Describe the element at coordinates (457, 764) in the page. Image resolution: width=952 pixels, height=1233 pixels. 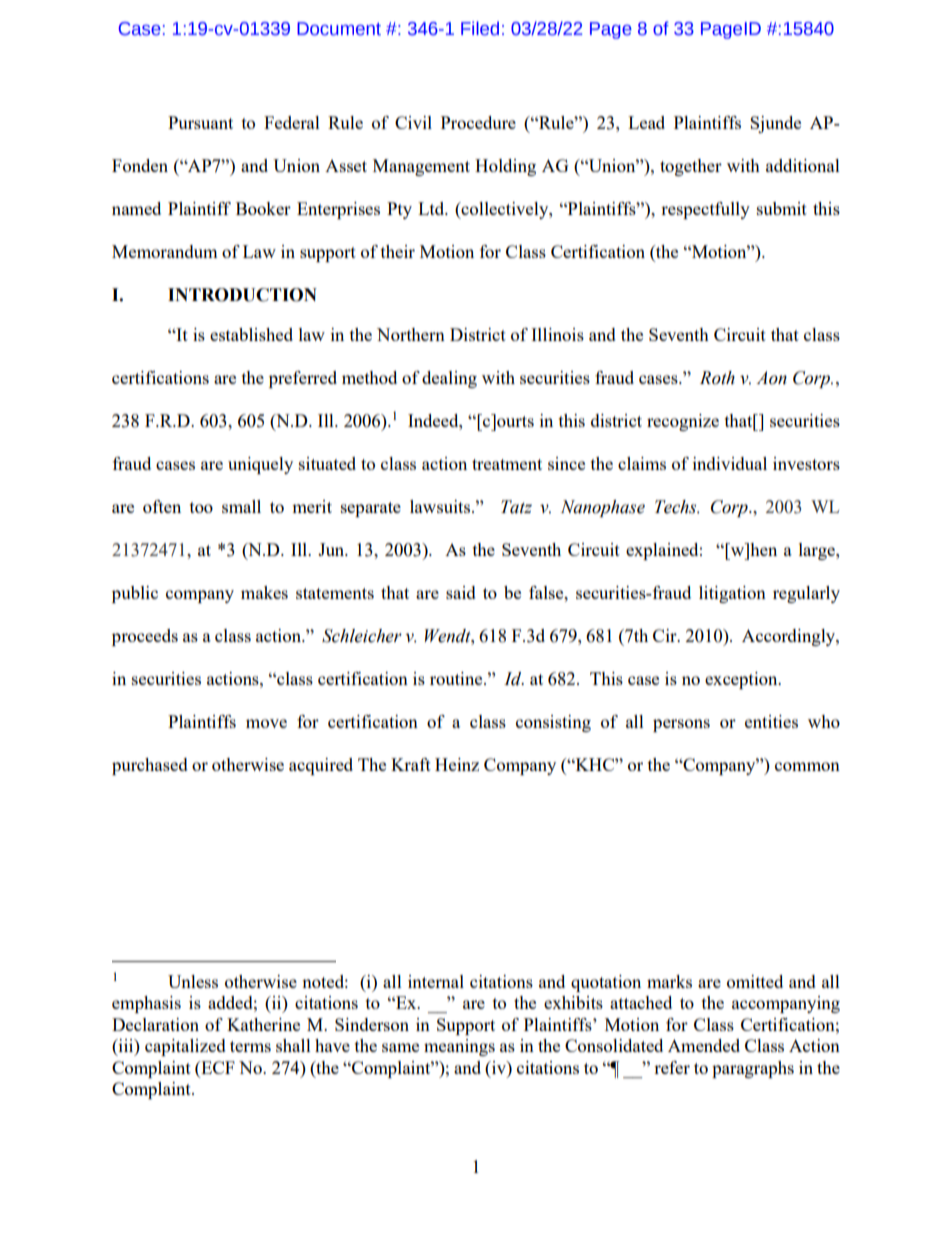
I see `Heinz` at that location.
